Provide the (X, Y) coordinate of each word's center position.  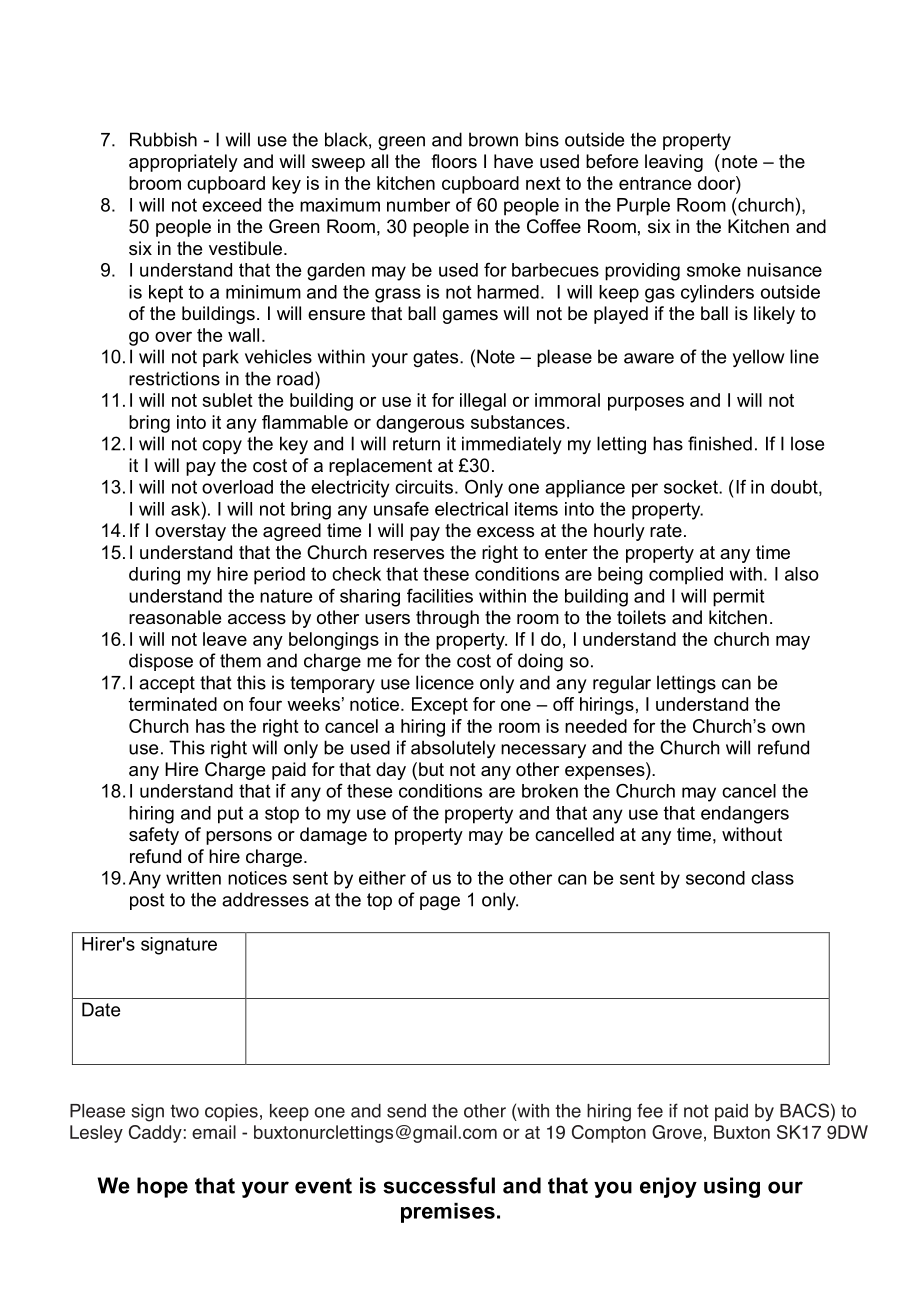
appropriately (183, 163)
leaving (674, 163)
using (732, 1187)
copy (222, 447)
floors (454, 161)
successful (439, 1185)
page (440, 903)
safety (154, 836)
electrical (471, 509)
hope (162, 1187)
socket (692, 487)
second (715, 878)
